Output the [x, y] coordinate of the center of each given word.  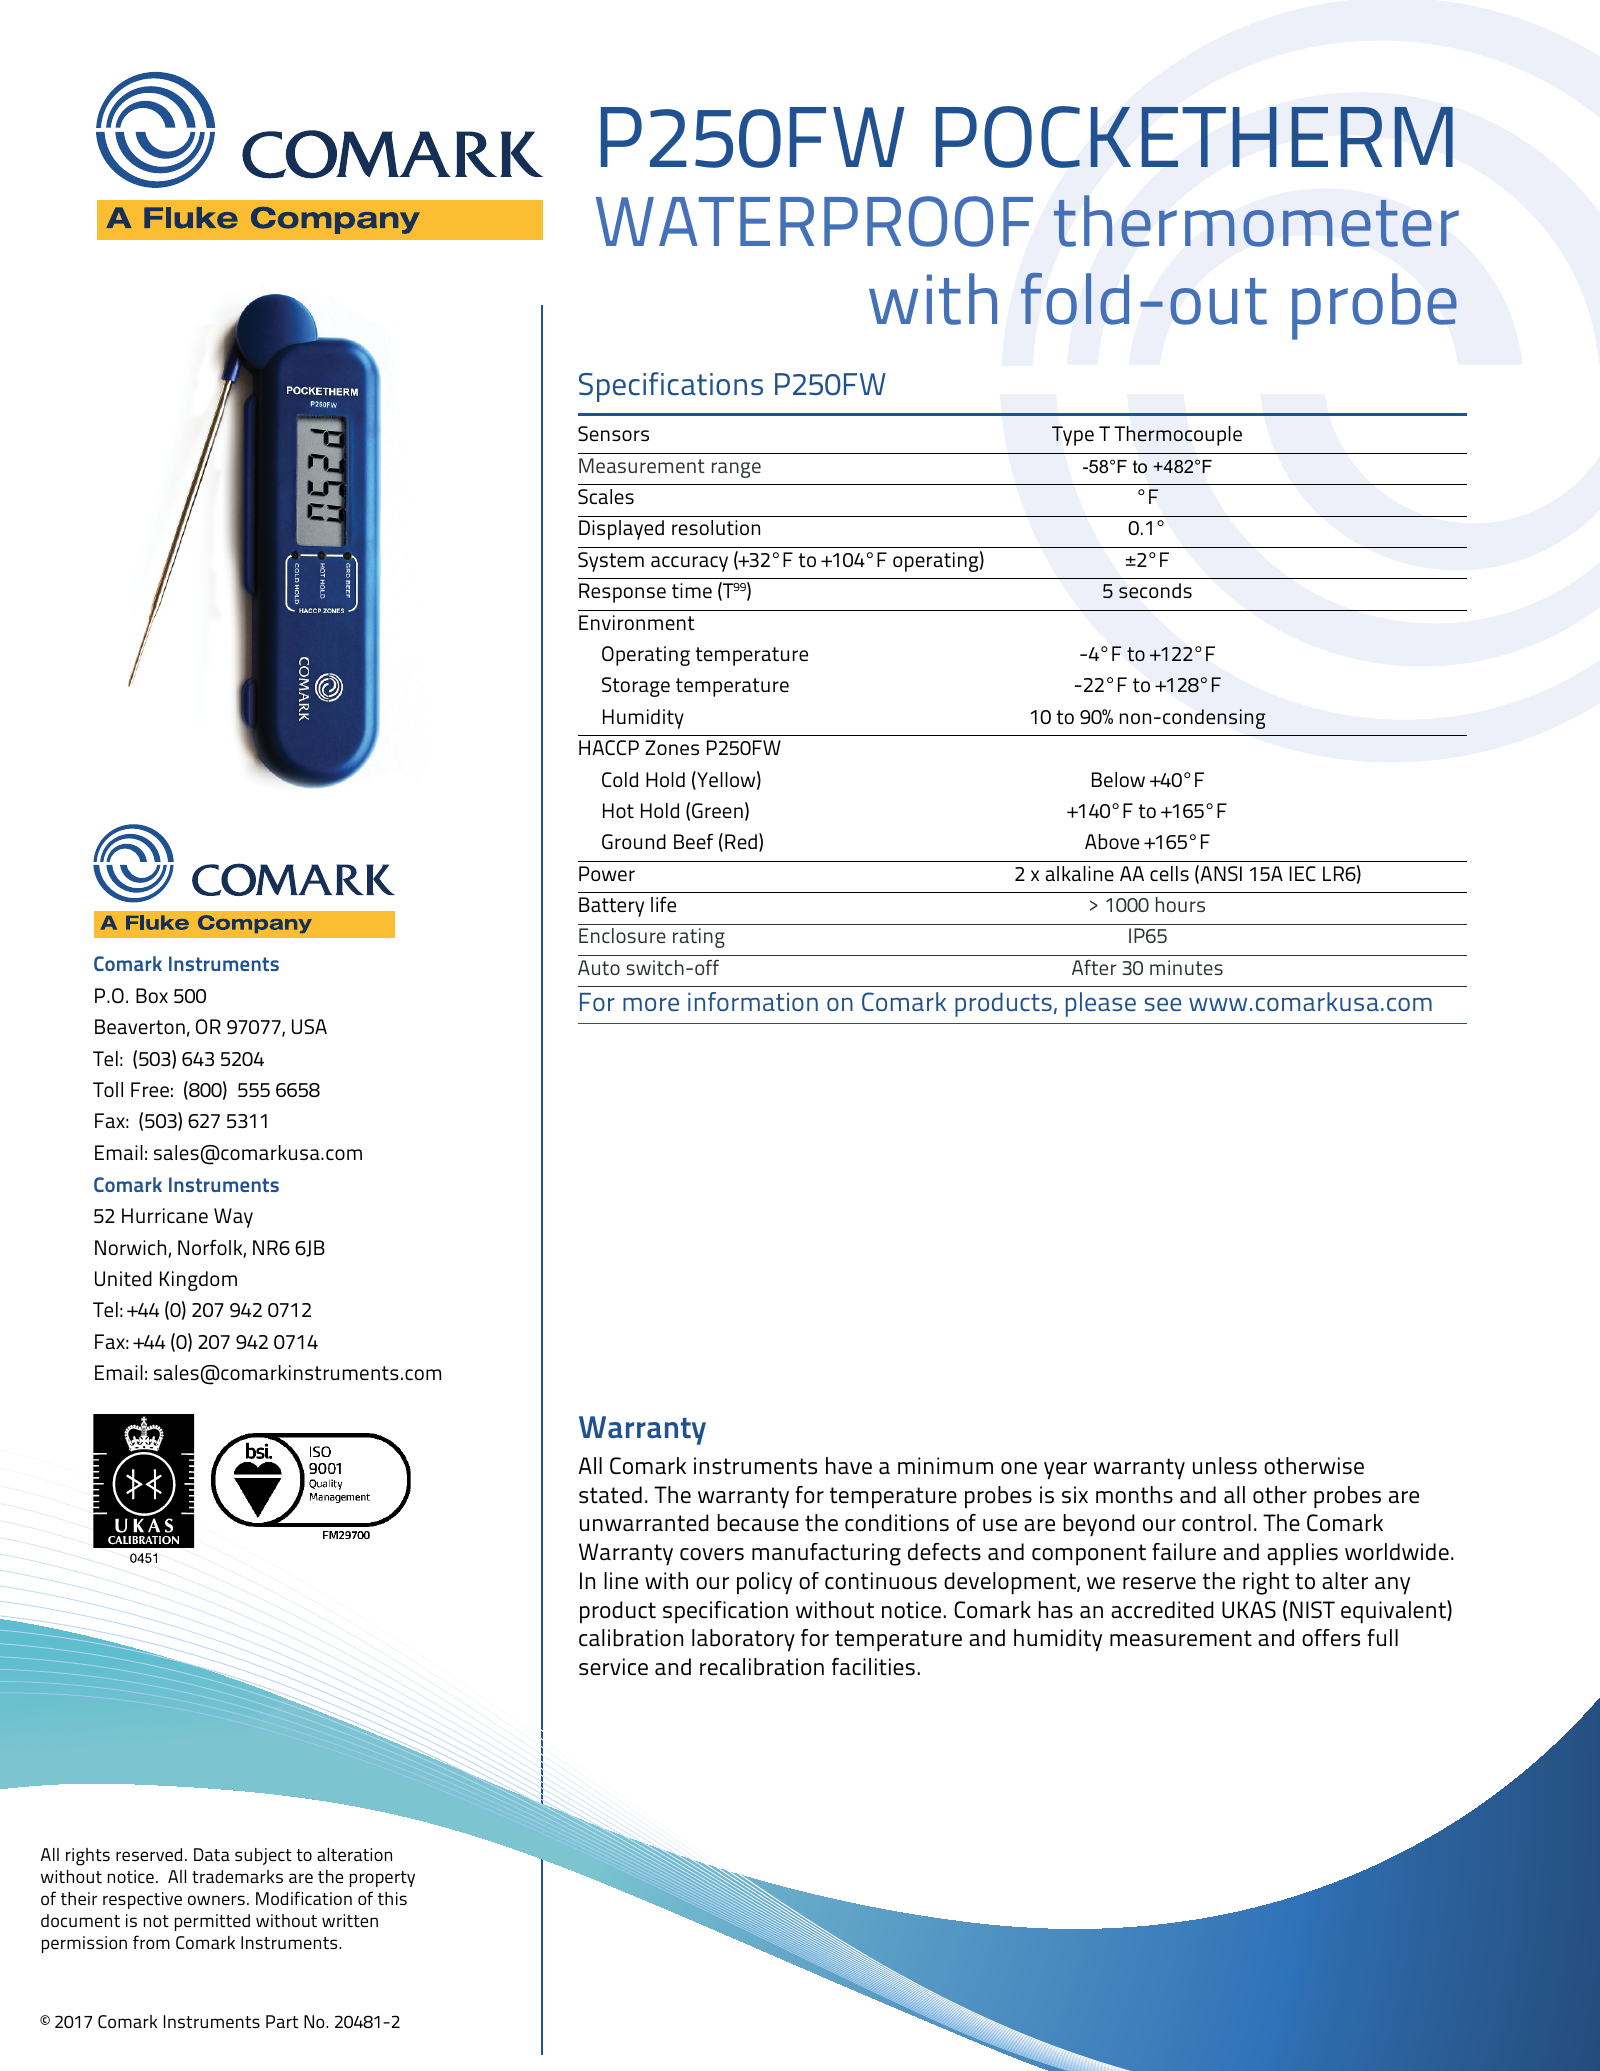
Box [152, 995]
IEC [1302, 873]
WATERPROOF [814, 221]
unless [1225, 1466]
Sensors [613, 433]
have [849, 1466]
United [123, 1279]
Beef [693, 841]
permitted [212, 1922]
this [392, 1898]
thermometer [1256, 221]
